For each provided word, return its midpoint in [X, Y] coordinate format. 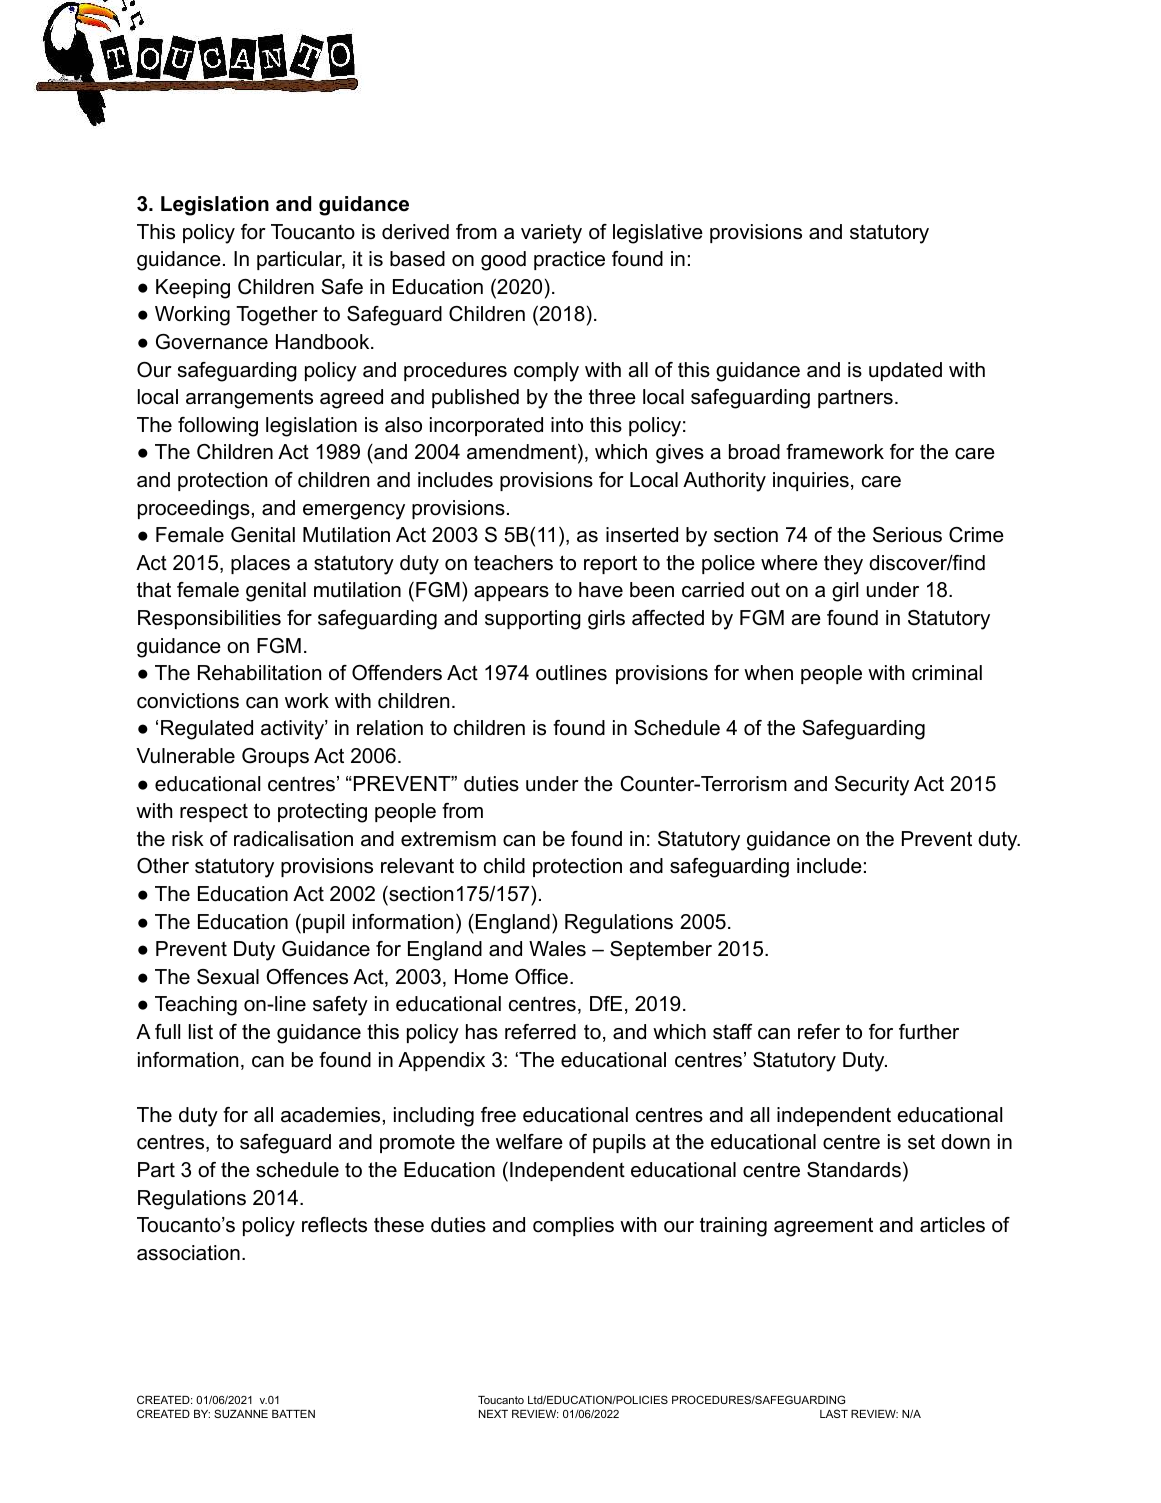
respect [214, 812]
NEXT [493, 1414]
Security [872, 786]
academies [330, 1115]
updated [905, 371]
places [260, 564]
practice [569, 260]
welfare [529, 1142]
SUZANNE [241, 1413]
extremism [448, 839]
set [921, 1142]
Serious [907, 535]
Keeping [193, 289]
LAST [834, 1413]
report [610, 564]
